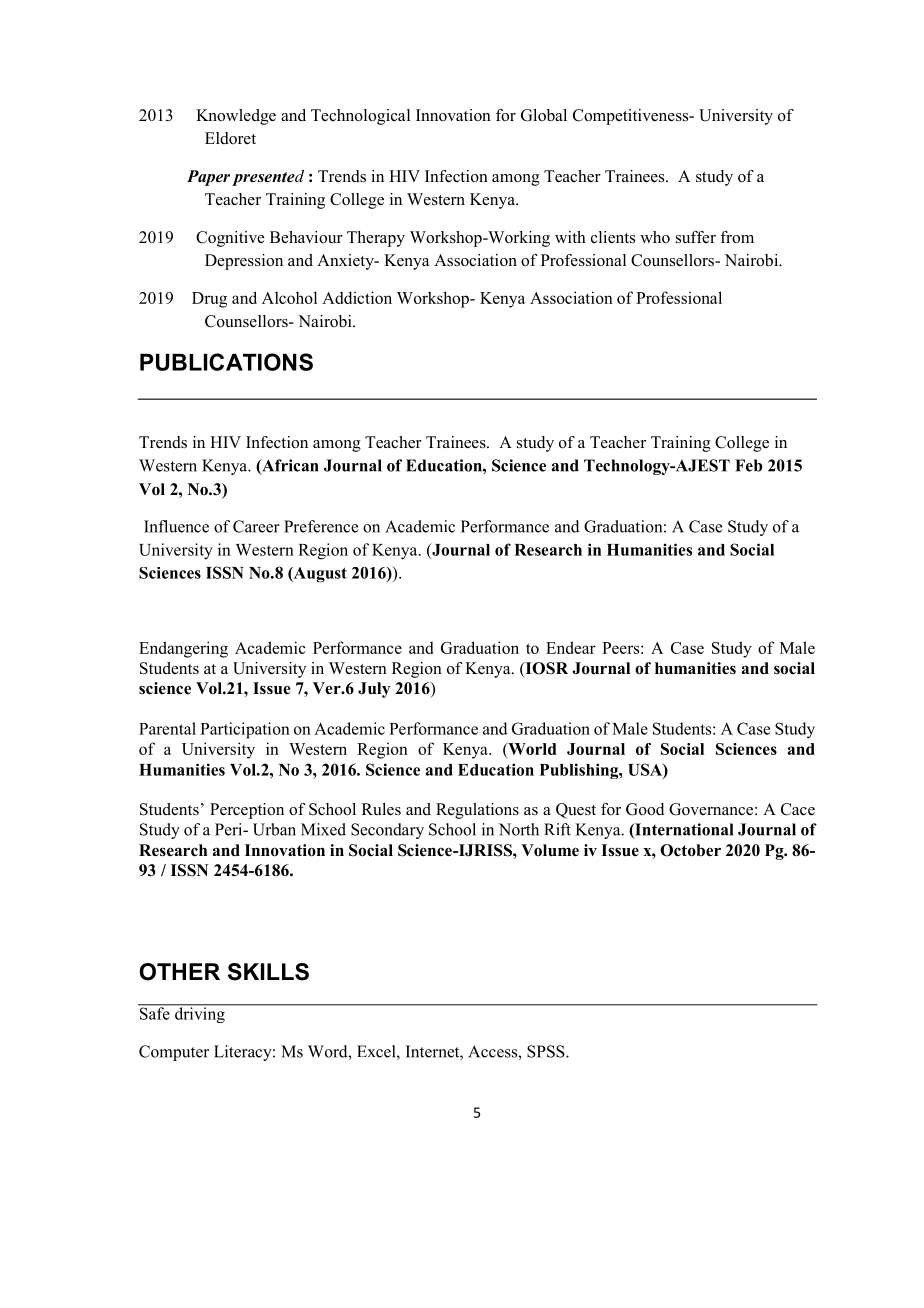  Describe the element at coordinates (256, 526) in the screenshot. I see `Career` at that location.
